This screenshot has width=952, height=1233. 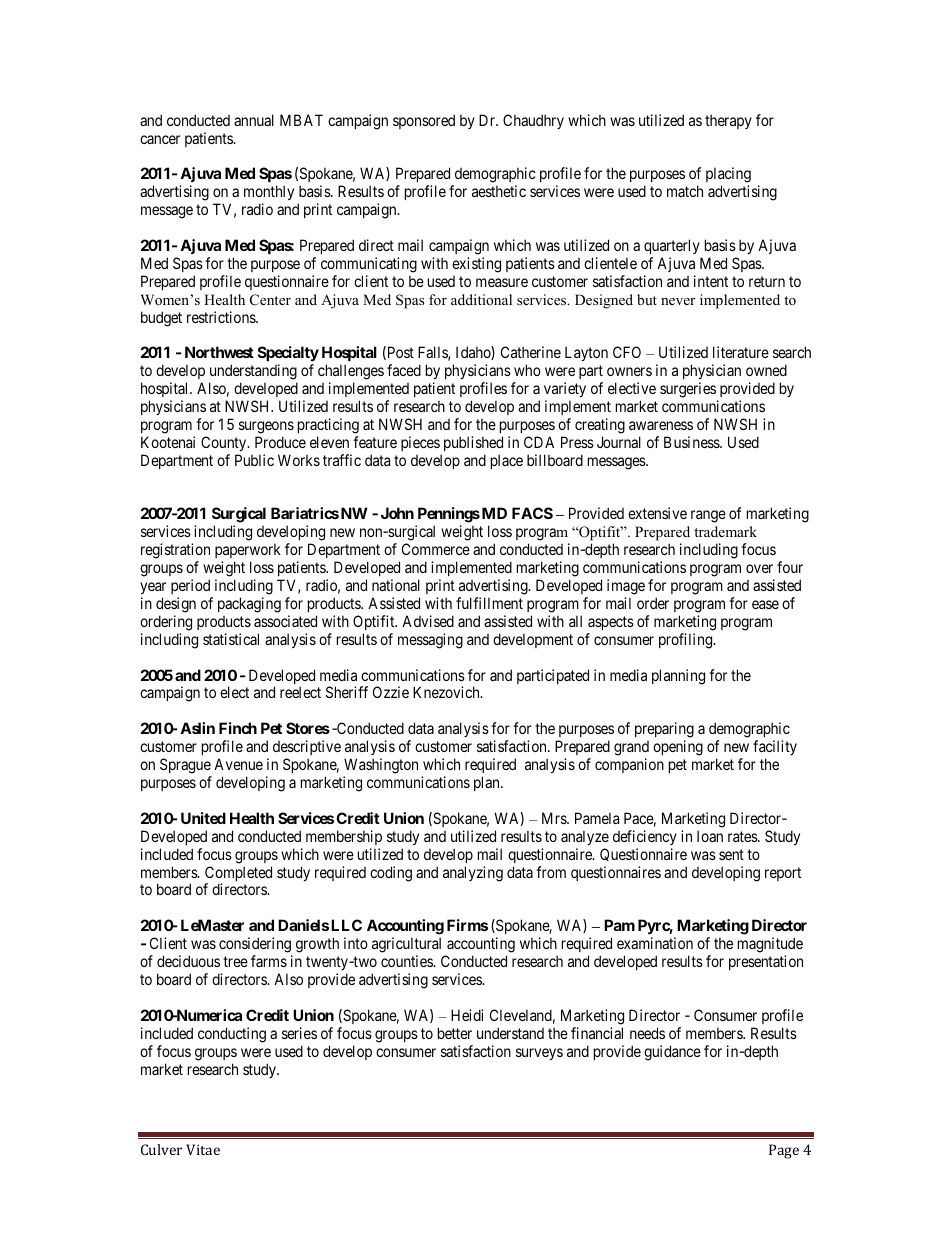 What do you see at coordinates (203, 1149) in the screenshot?
I see `Vitae` at bounding box center [203, 1149].
